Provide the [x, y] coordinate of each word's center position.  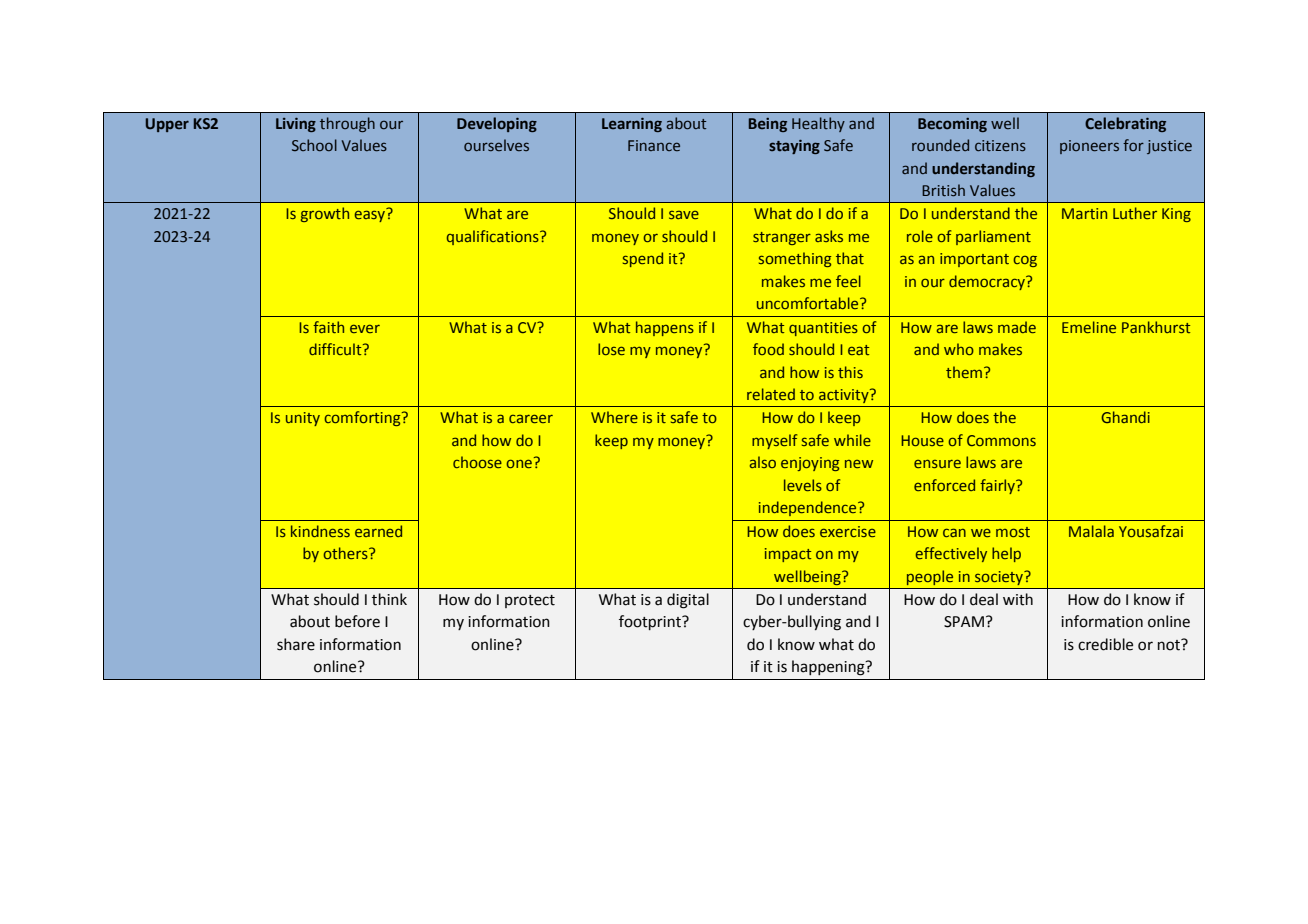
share [296, 644]
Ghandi [1125, 417]
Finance [654, 145]
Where [614, 417]
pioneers [1089, 147]
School [314, 145]
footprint [651, 622]
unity [303, 419]
